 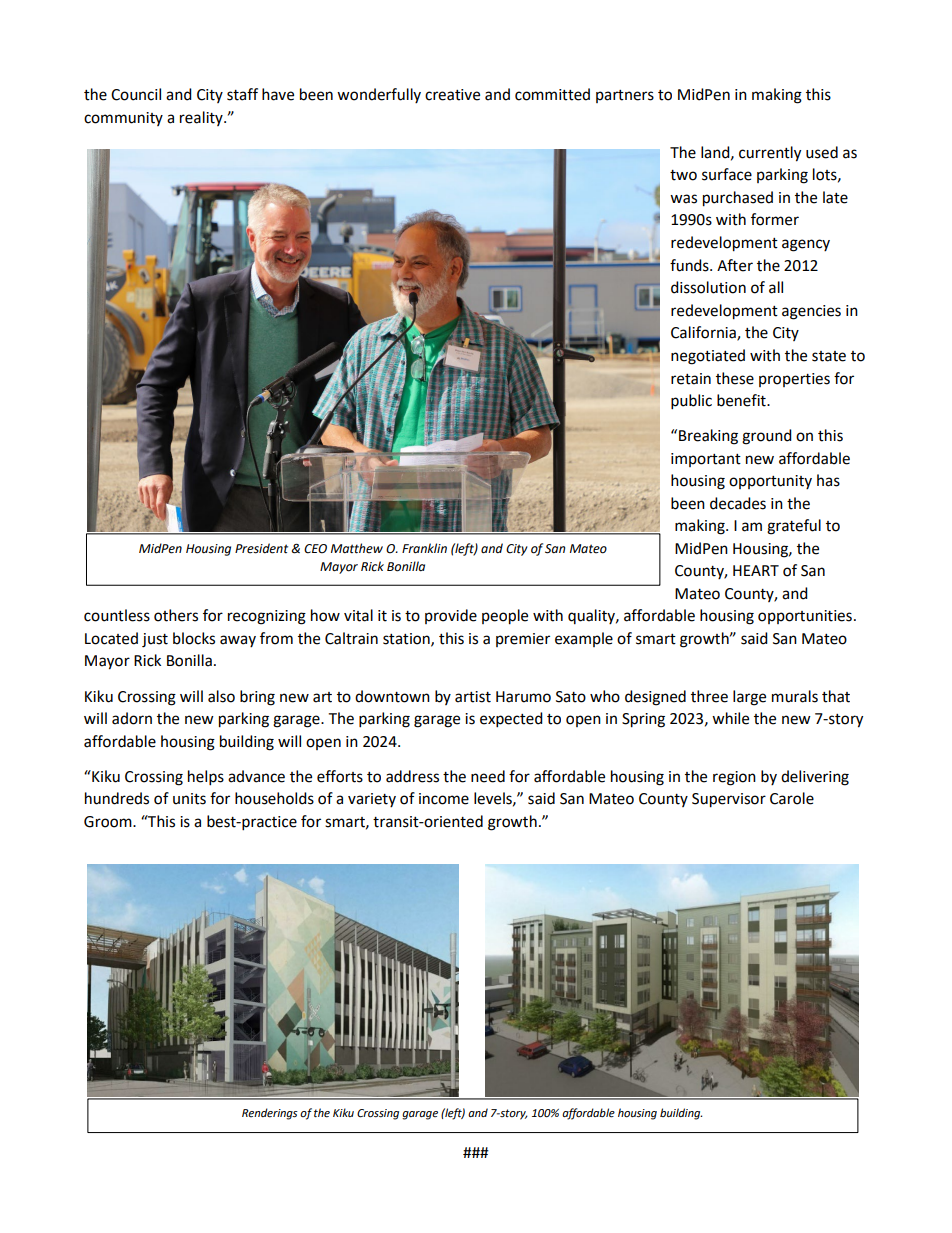 I want to click on Renderings, so click(x=270, y=1114).
